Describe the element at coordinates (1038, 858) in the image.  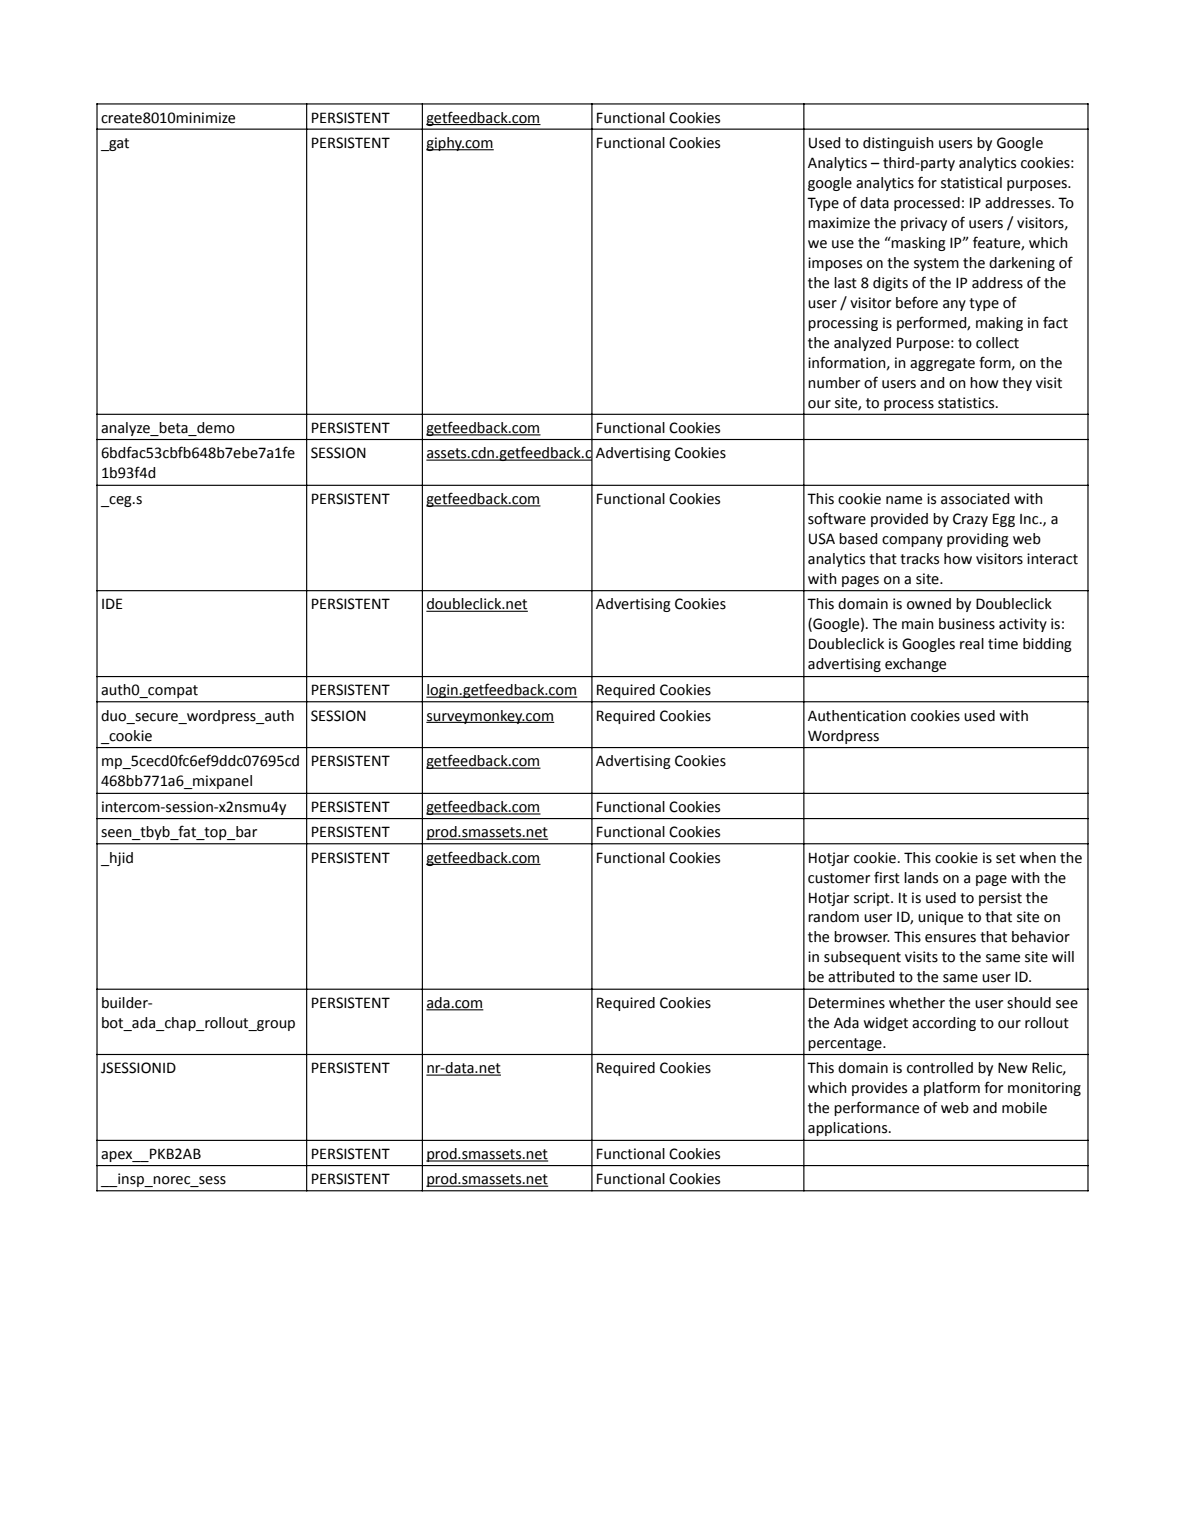
I see `when` at that location.
